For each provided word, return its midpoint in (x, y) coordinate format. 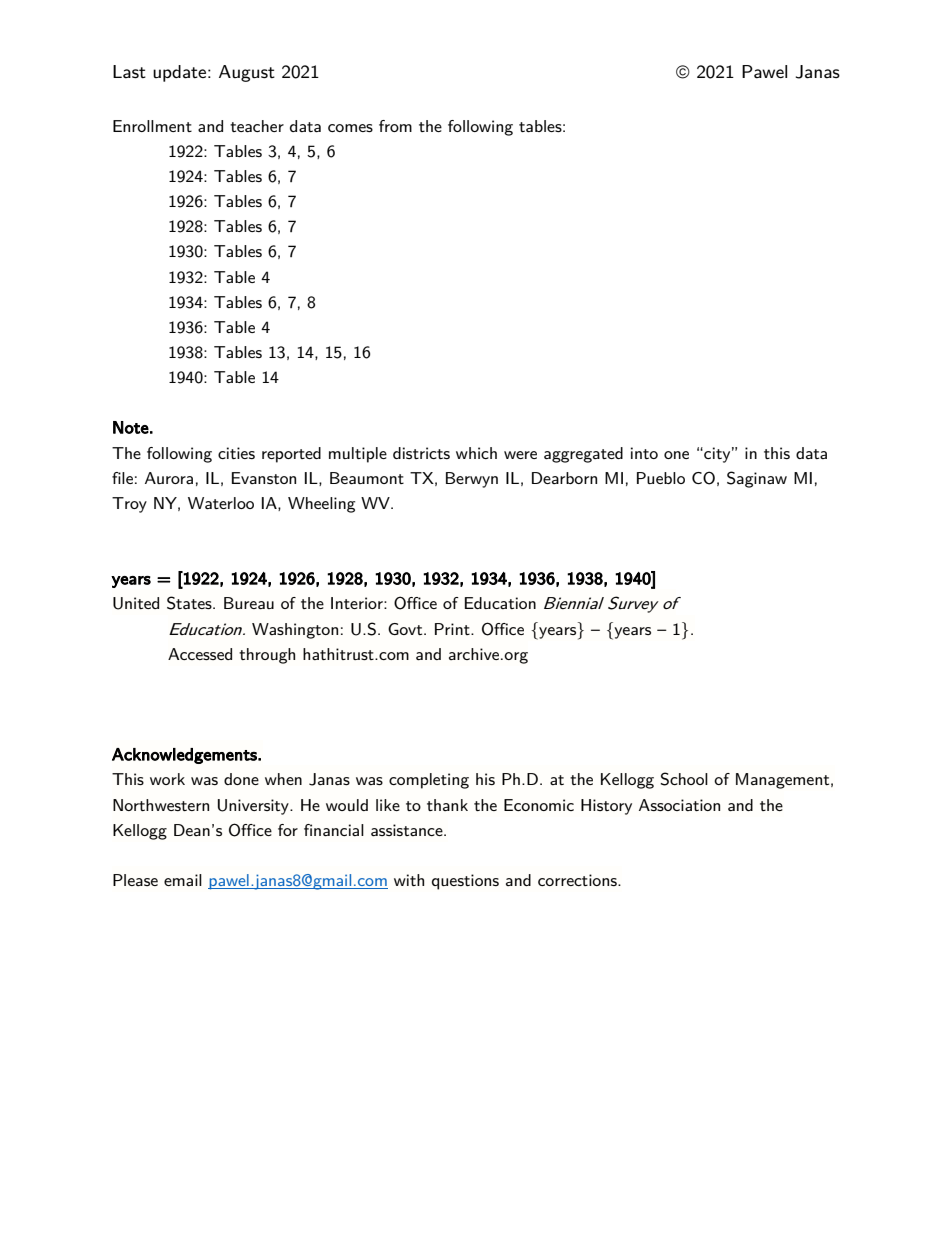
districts (421, 453)
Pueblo (661, 478)
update (181, 73)
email (183, 880)
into (644, 453)
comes (350, 128)
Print (453, 629)
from (395, 126)
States (190, 603)
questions (465, 882)
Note (131, 427)
